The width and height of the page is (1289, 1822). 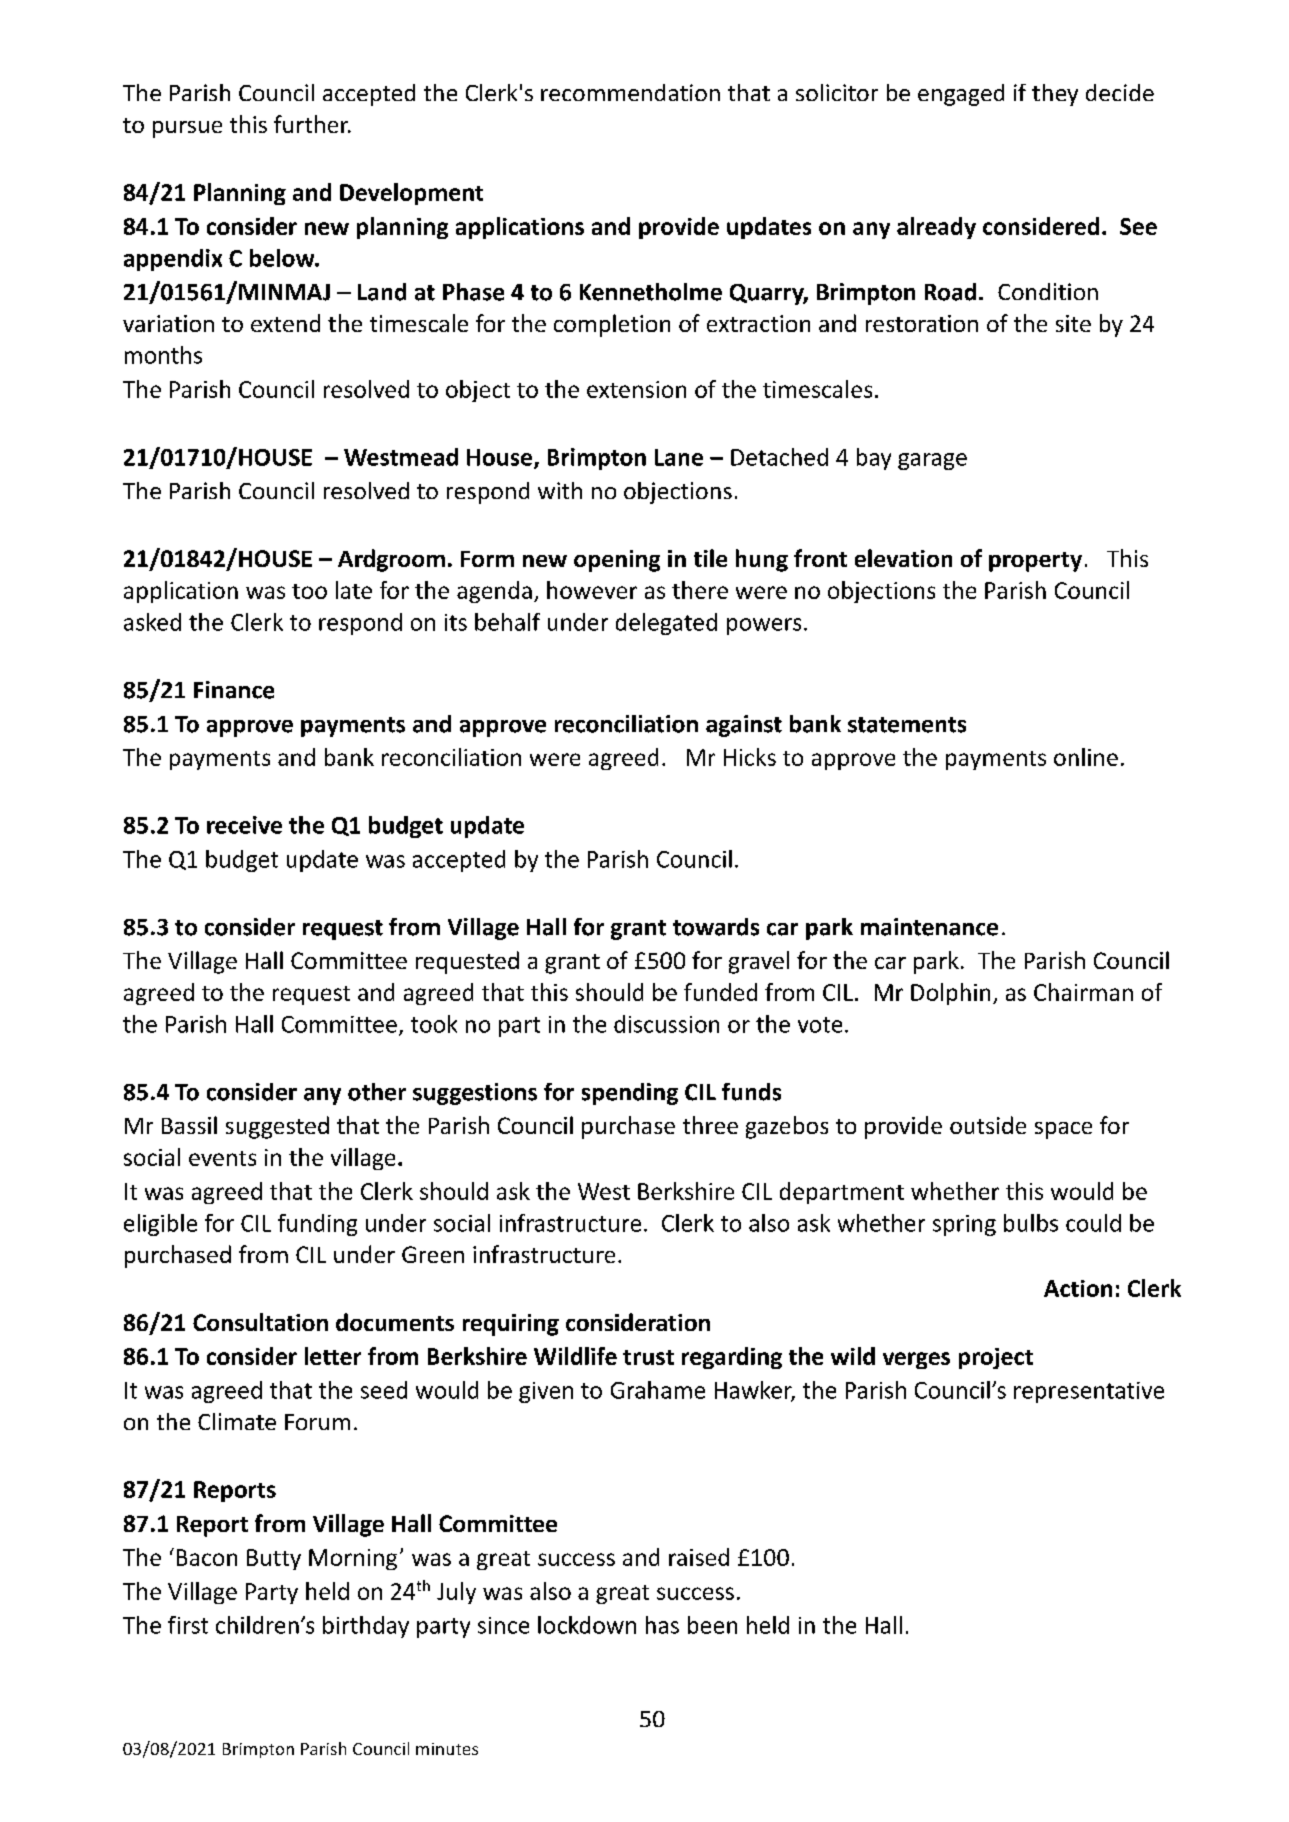 What do you see at coordinates (234, 690) in the page?
I see `Finance` at bounding box center [234, 690].
